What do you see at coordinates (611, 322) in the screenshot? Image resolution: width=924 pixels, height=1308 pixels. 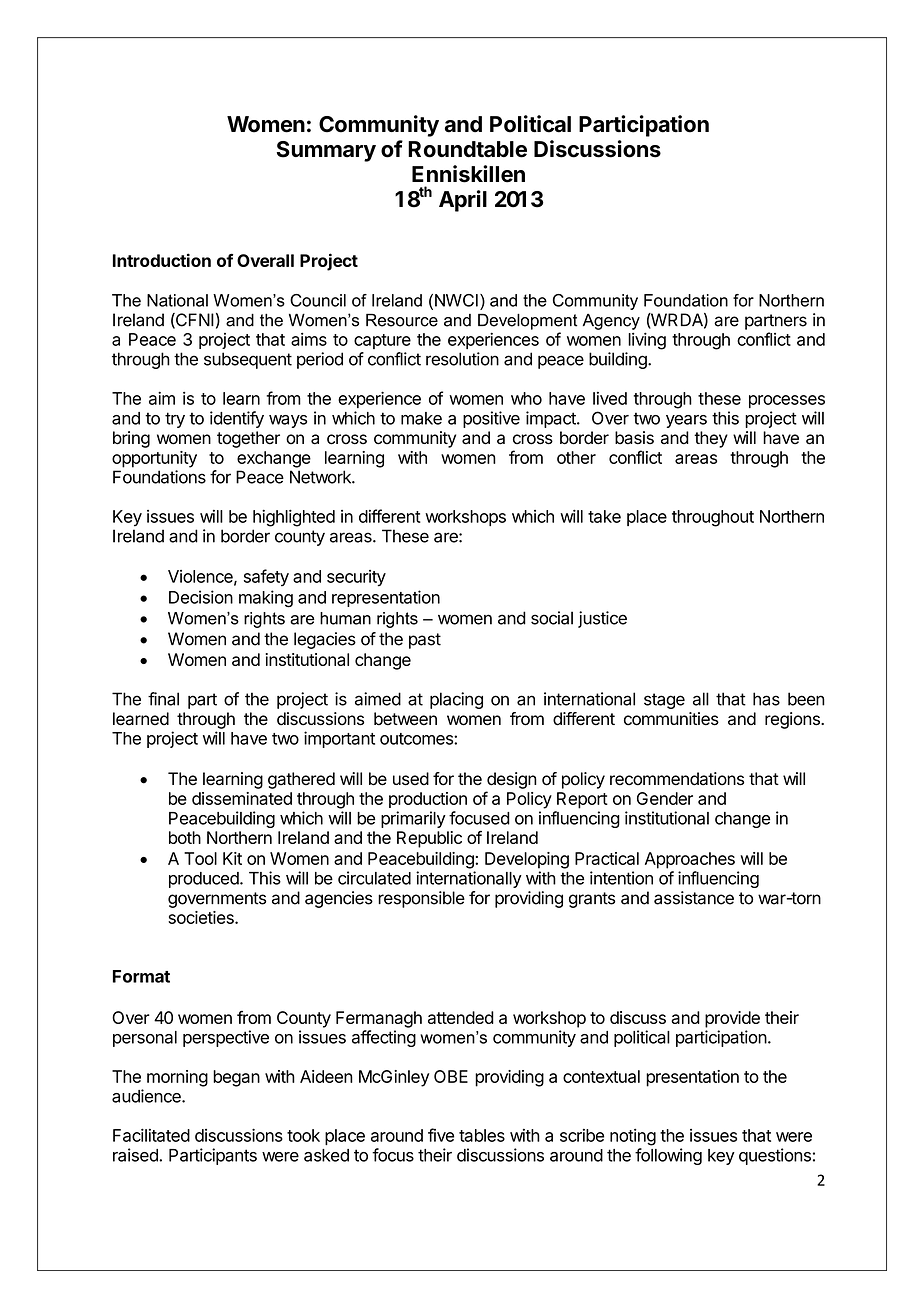 I see `Agency` at bounding box center [611, 322].
